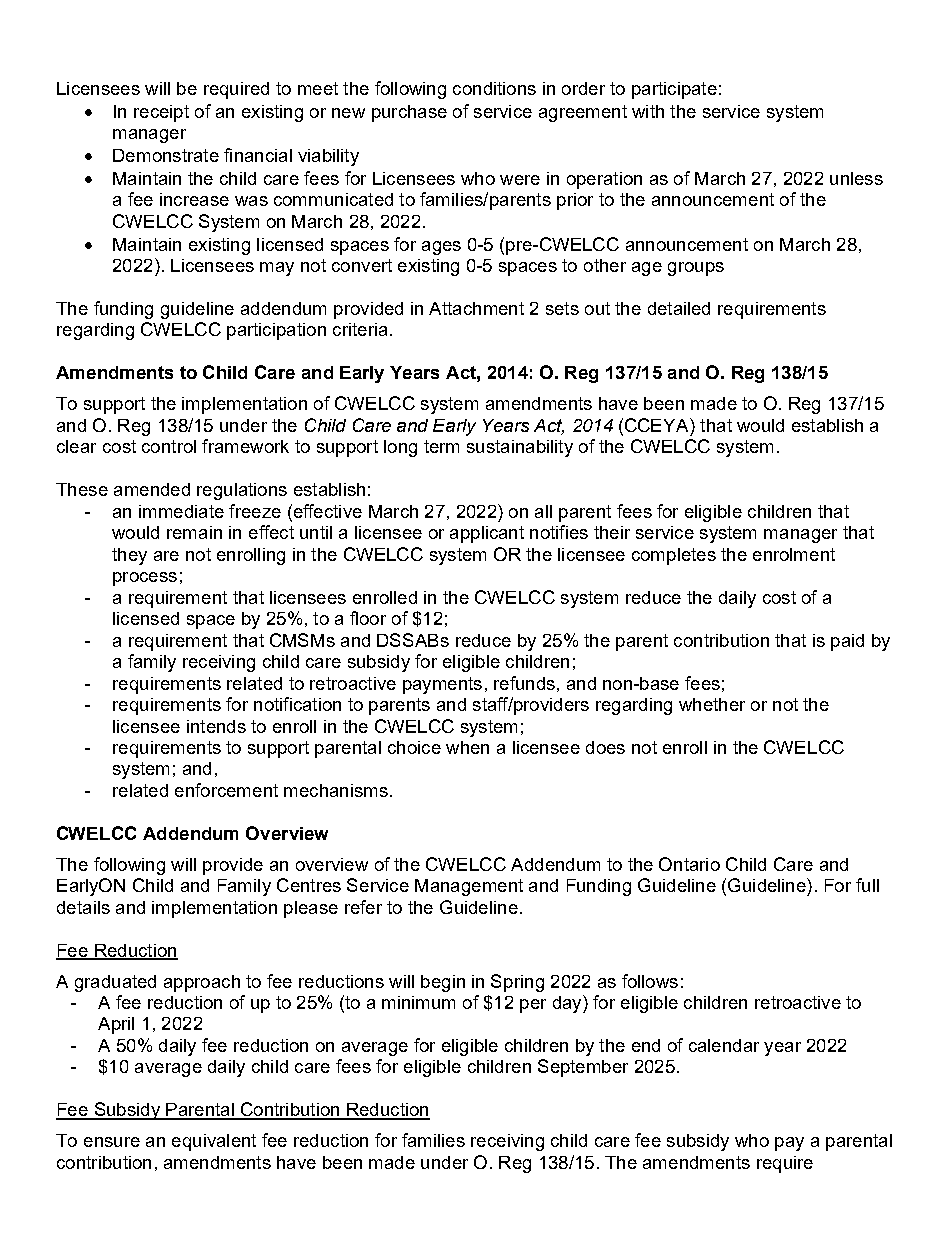 The width and height of the image is (952, 1233). I want to click on September, so click(583, 1068).
